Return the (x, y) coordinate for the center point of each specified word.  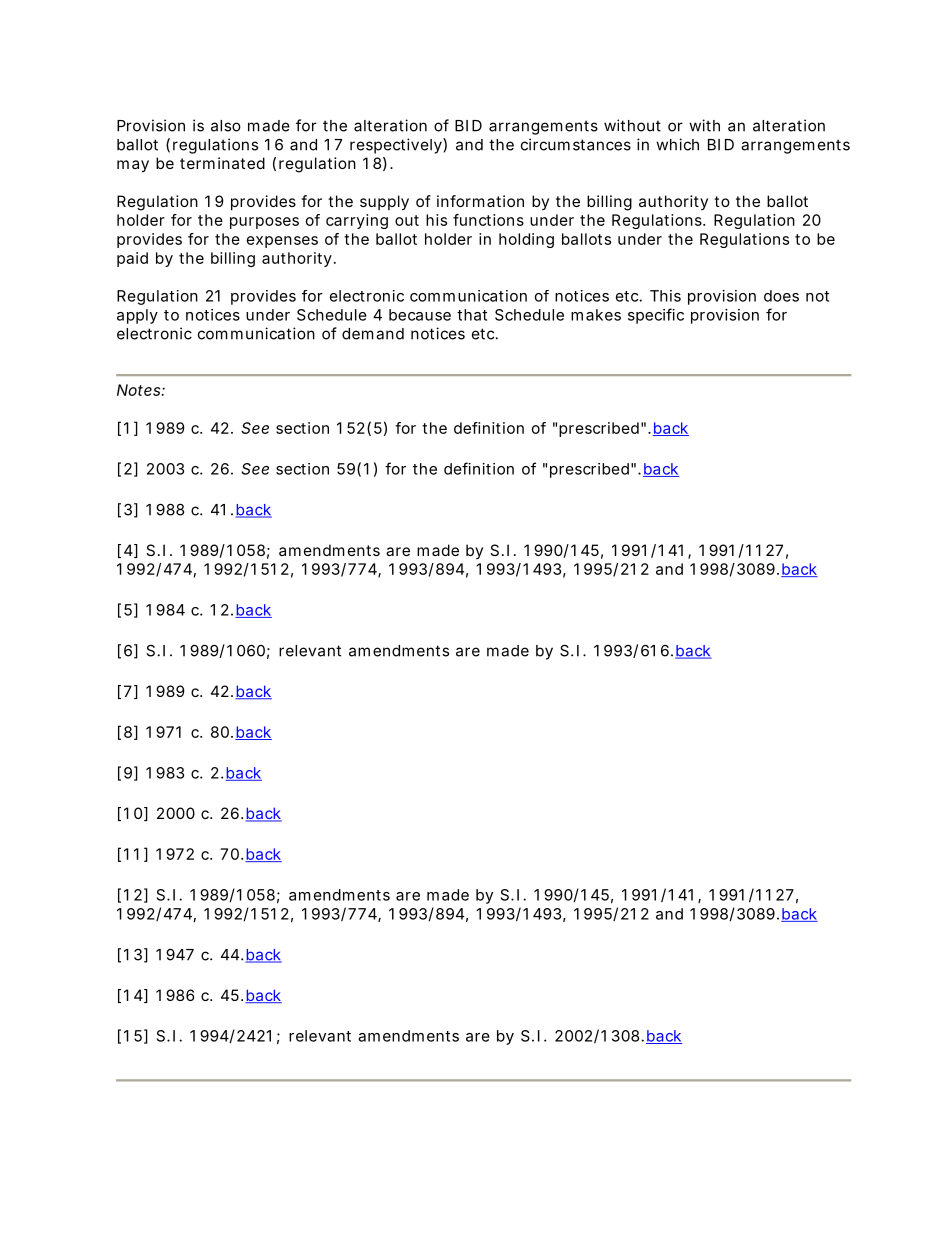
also (226, 126)
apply (137, 316)
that (472, 315)
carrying (357, 221)
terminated (222, 163)
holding (526, 240)
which (677, 144)
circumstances (576, 144)
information (480, 201)
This (665, 296)
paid (132, 259)
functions (488, 220)
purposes (264, 223)
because (420, 315)
